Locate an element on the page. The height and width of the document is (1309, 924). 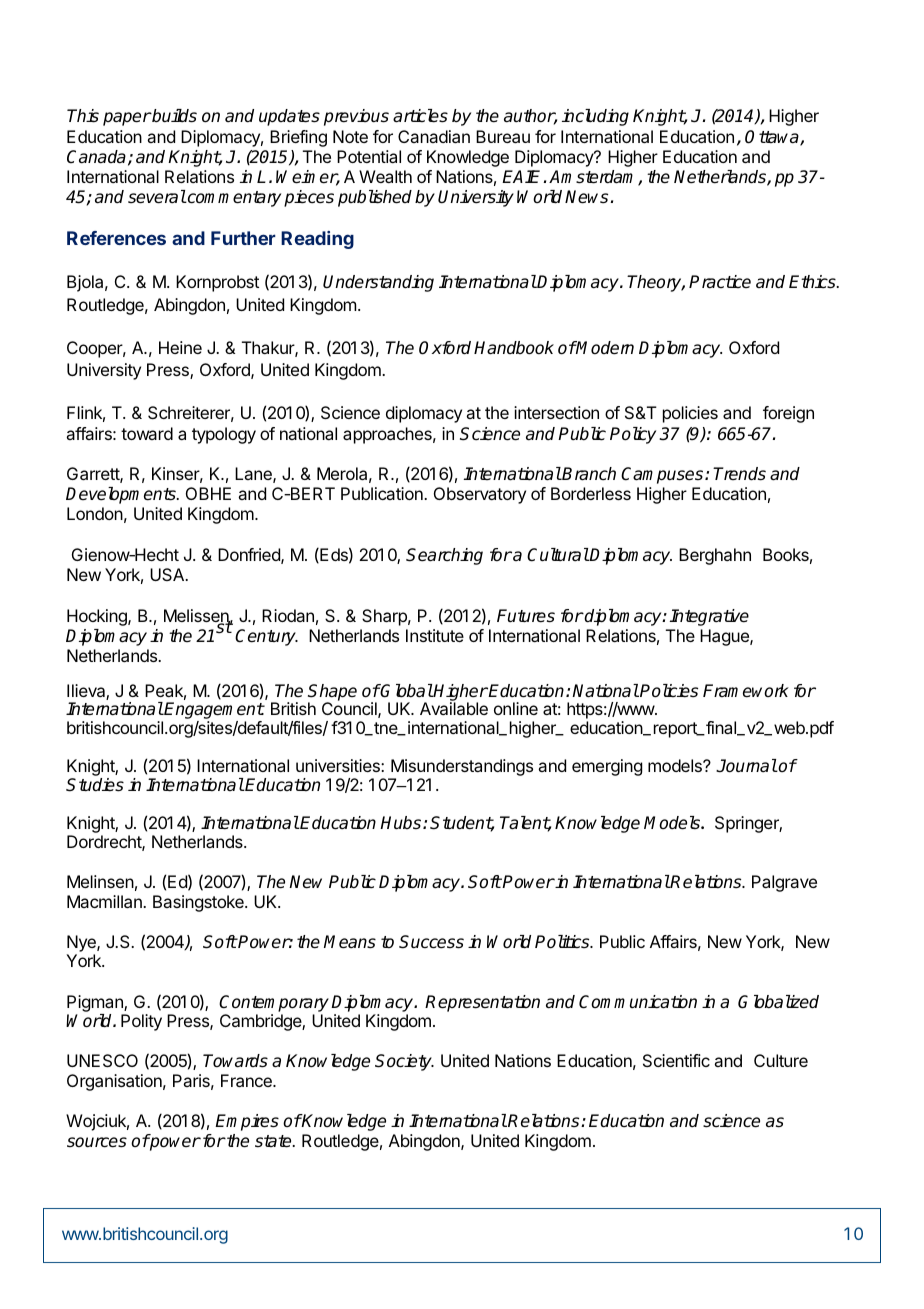
Heine is located at coordinates (180, 347).
